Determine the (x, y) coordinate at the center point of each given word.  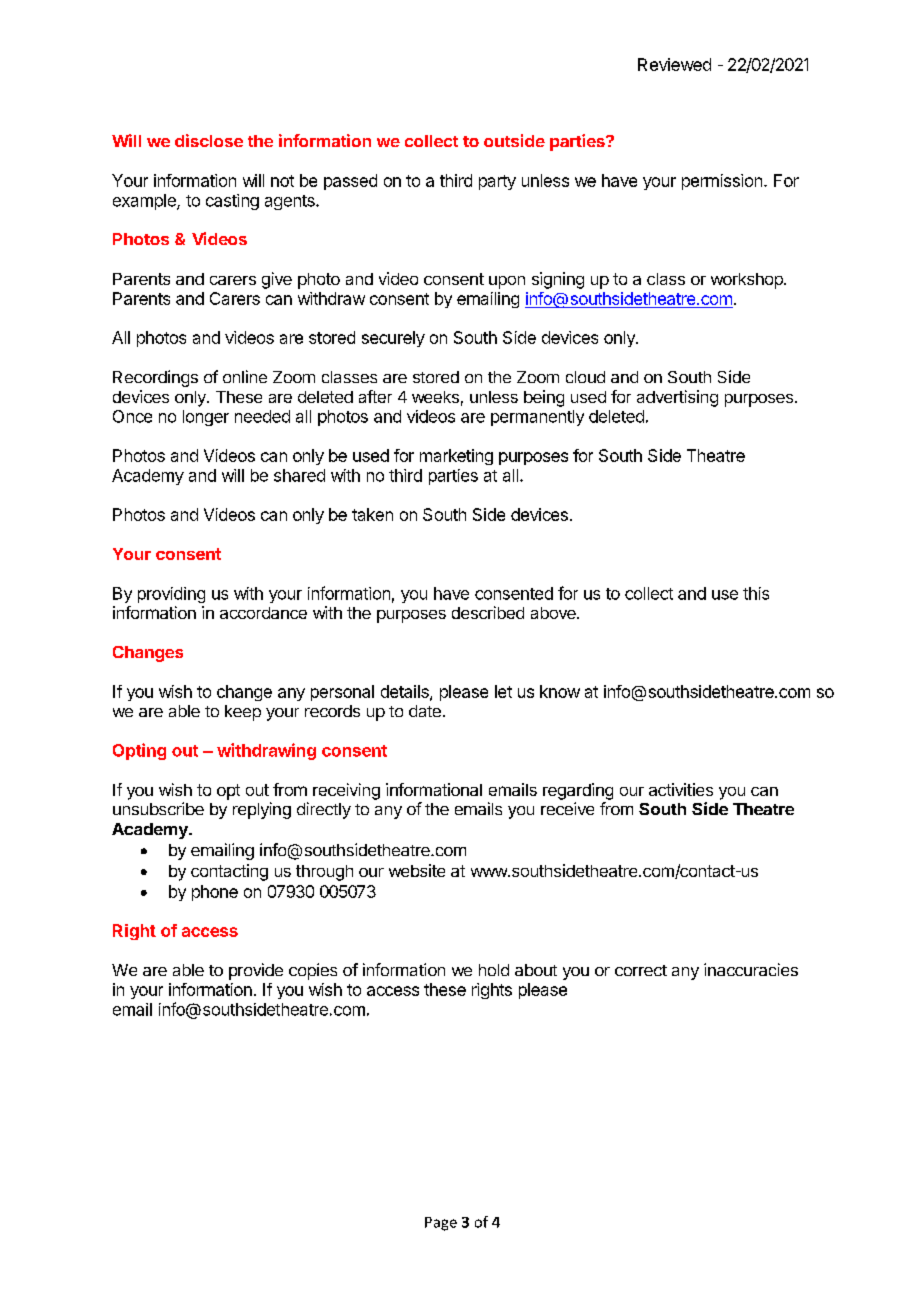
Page (441, 1224)
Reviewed (674, 64)
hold (494, 970)
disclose (209, 140)
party (497, 182)
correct (641, 970)
